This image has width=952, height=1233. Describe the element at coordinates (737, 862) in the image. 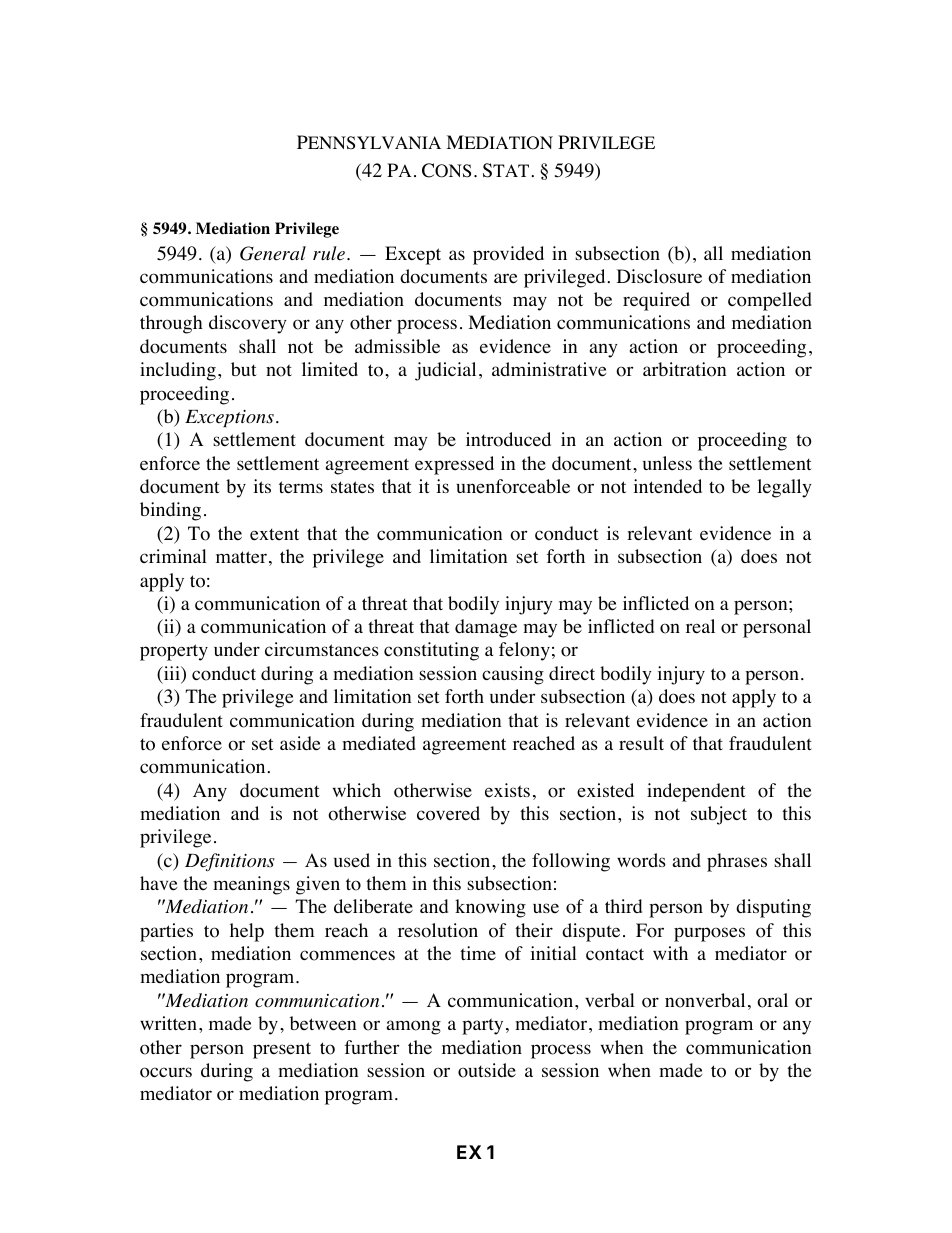

I see `phrases` at that location.
